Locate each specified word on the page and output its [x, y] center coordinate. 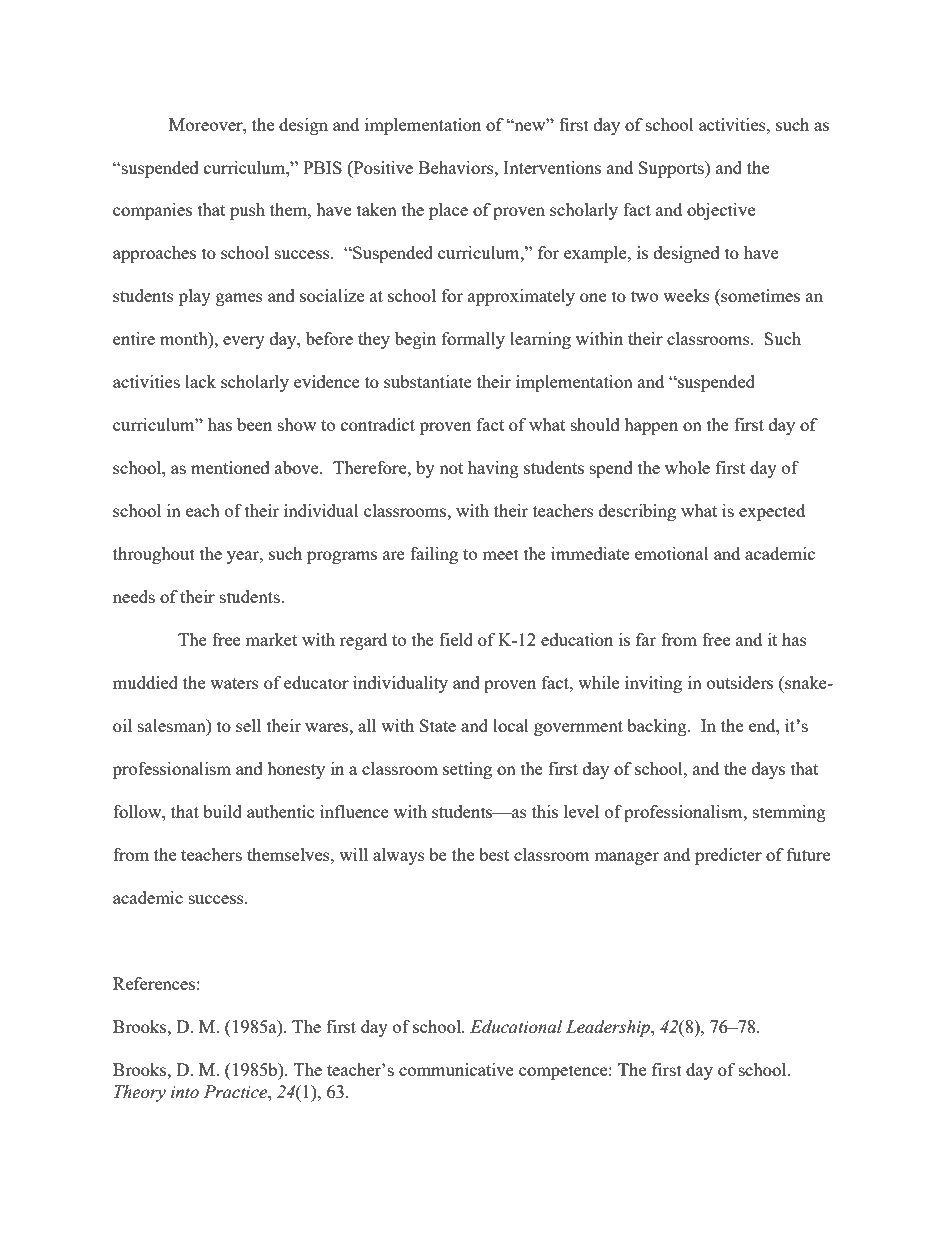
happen [651, 426]
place [448, 211]
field [456, 639]
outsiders [740, 682]
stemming [789, 813]
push [247, 211]
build [222, 811]
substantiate [428, 381]
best [494, 854]
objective [721, 211]
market [271, 639]
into [185, 1092]
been [254, 424]
